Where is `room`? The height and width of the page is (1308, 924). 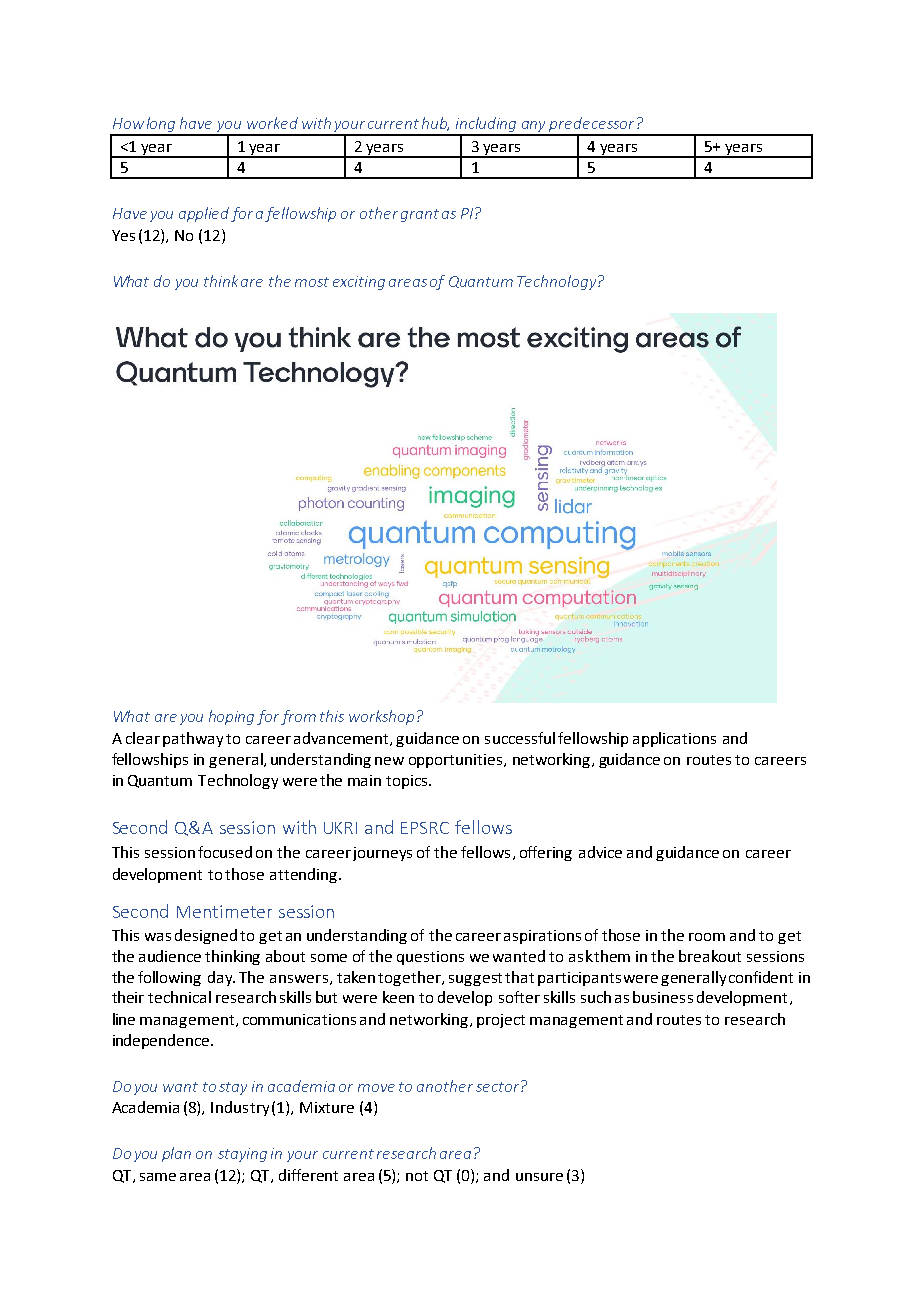 room is located at coordinates (707, 937).
